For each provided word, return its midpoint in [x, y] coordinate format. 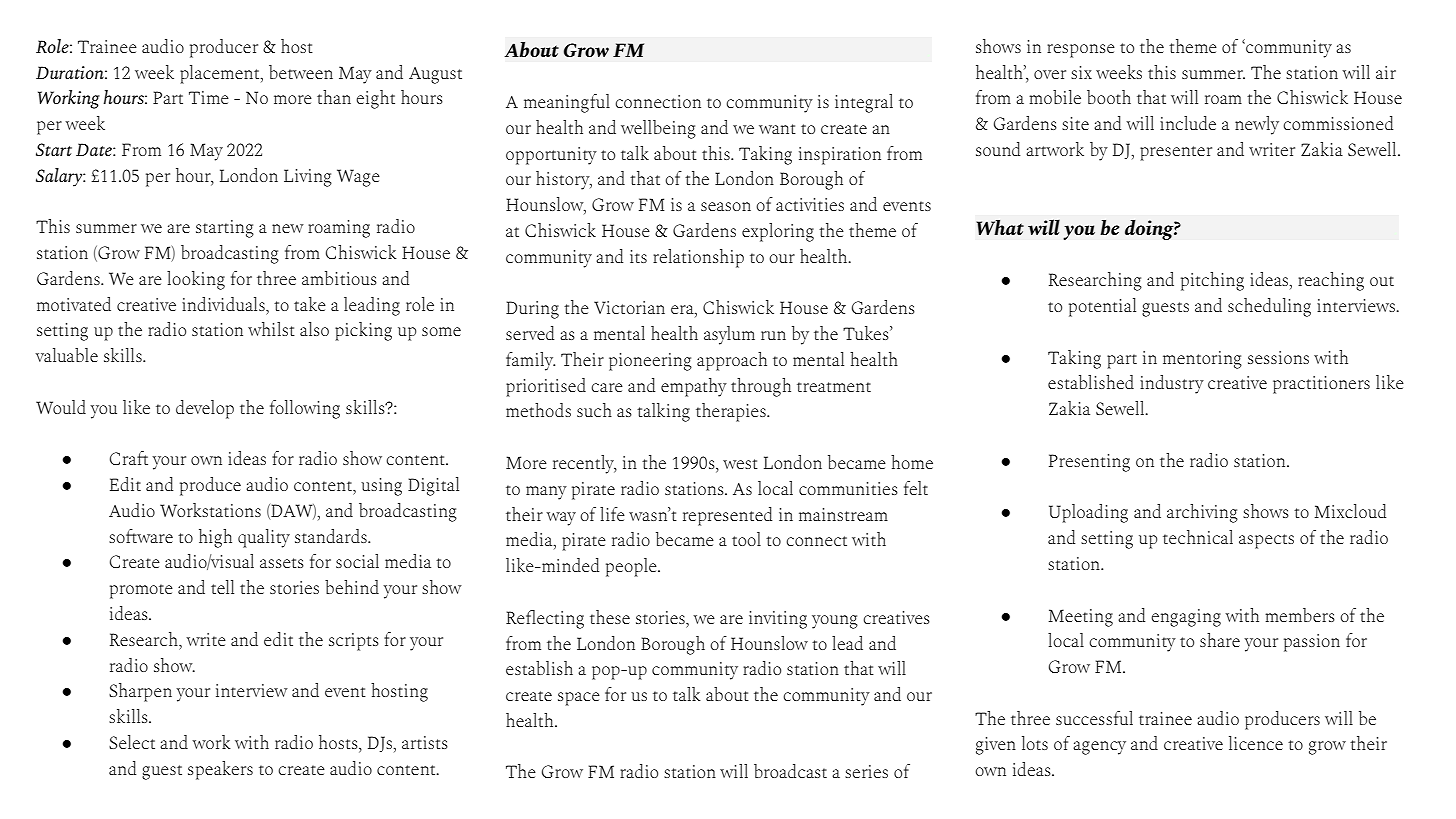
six [1081, 72]
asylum [729, 335]
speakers [220, 770]
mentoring [1202, 360]
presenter [1176, 153]
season [726, 206]
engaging [1186, 618]
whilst [271, 329]
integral [864, 103]
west [740, 464]
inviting [778, 620]
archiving [1202, 513]
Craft [129, 458]
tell [222, 587]
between [301, 72]
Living [308, 178]
